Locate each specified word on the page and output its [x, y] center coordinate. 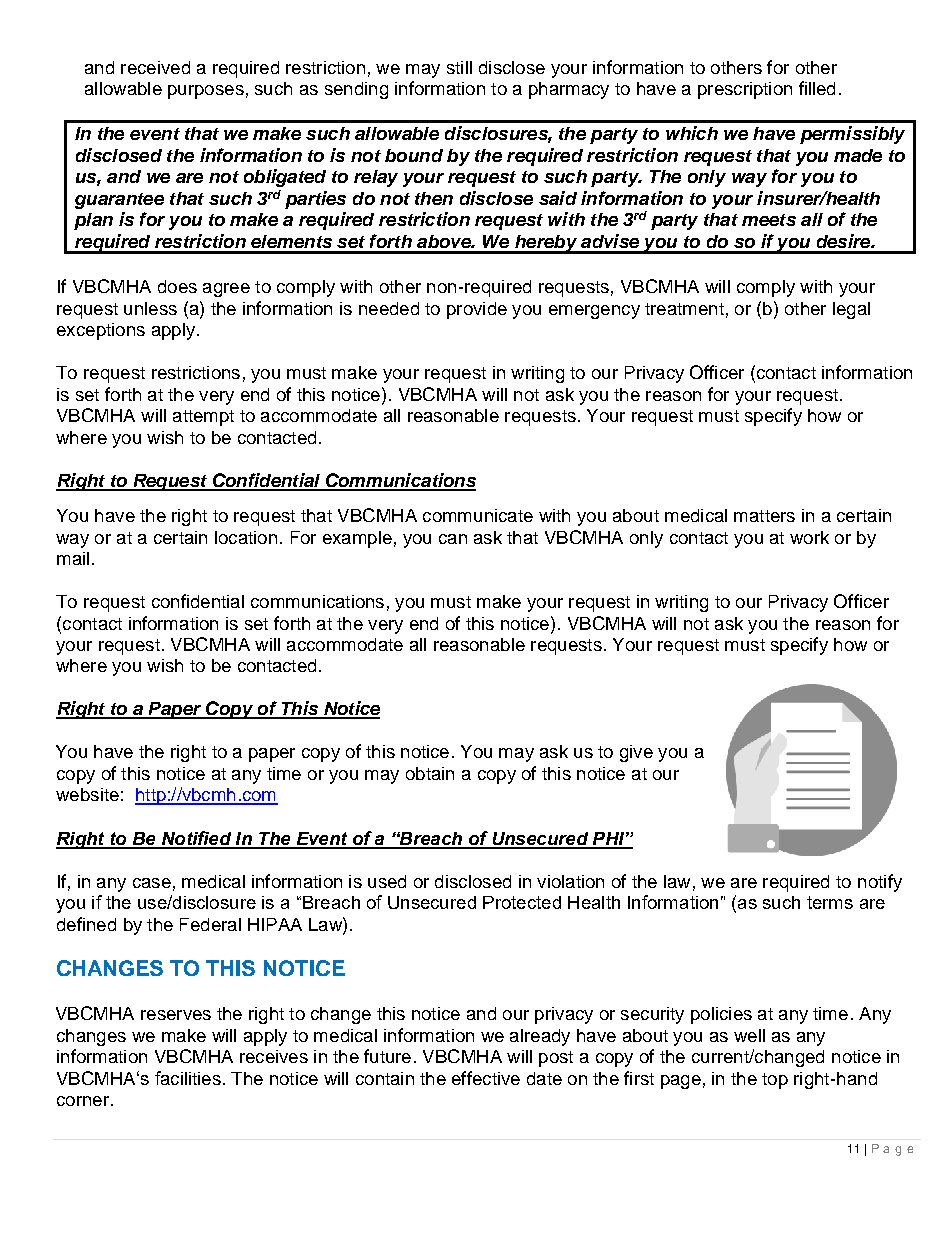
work [809, 537]
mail [73, 558]
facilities [188, 1078]
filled [817, 88]
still [459, 67]
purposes [206, 92]
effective [486, 1078]
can [453, 539]
